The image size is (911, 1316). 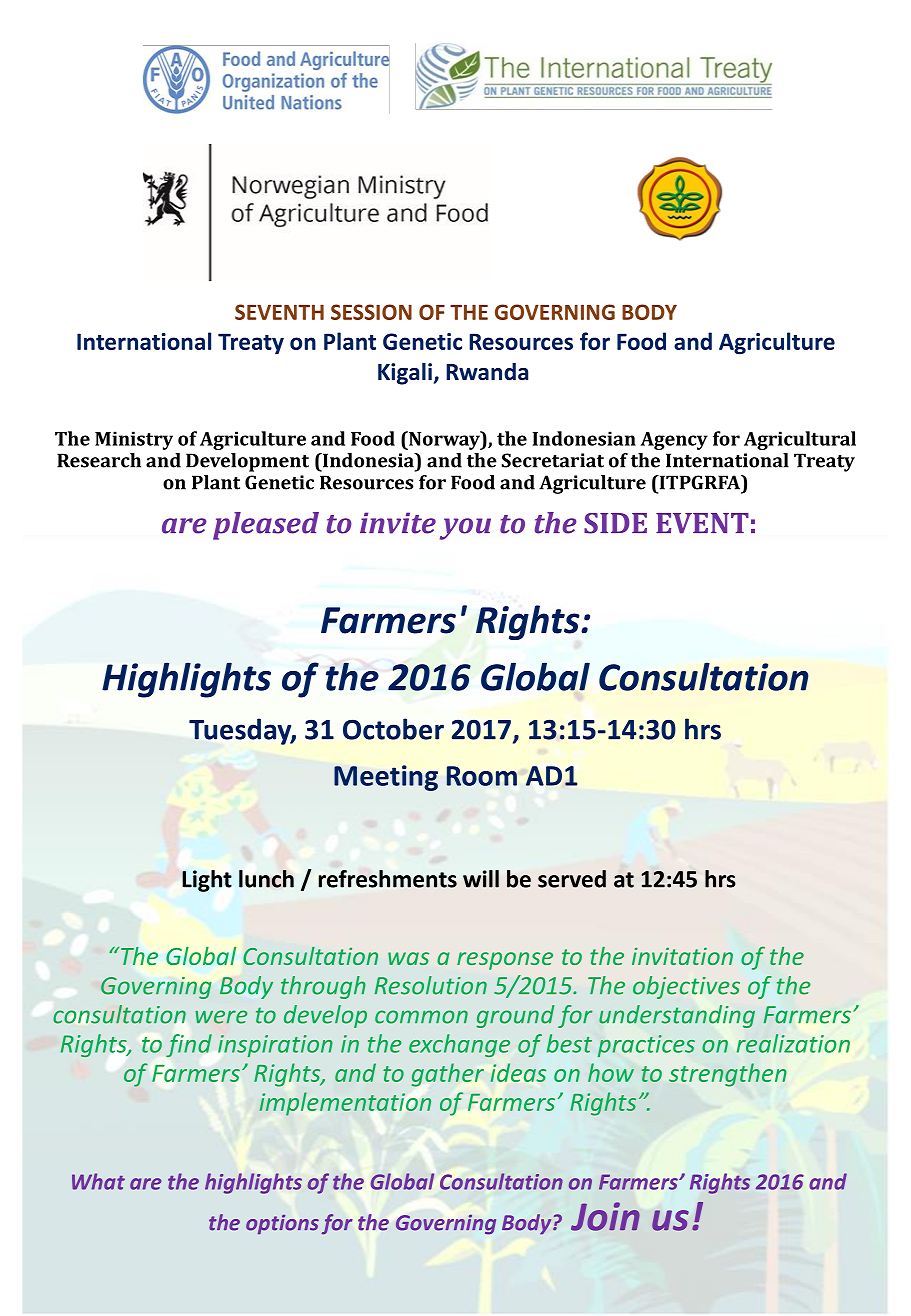 What do you see at coordinates (266, 526) in the page?
I see `pleased` at bounding box center [266, 526].
